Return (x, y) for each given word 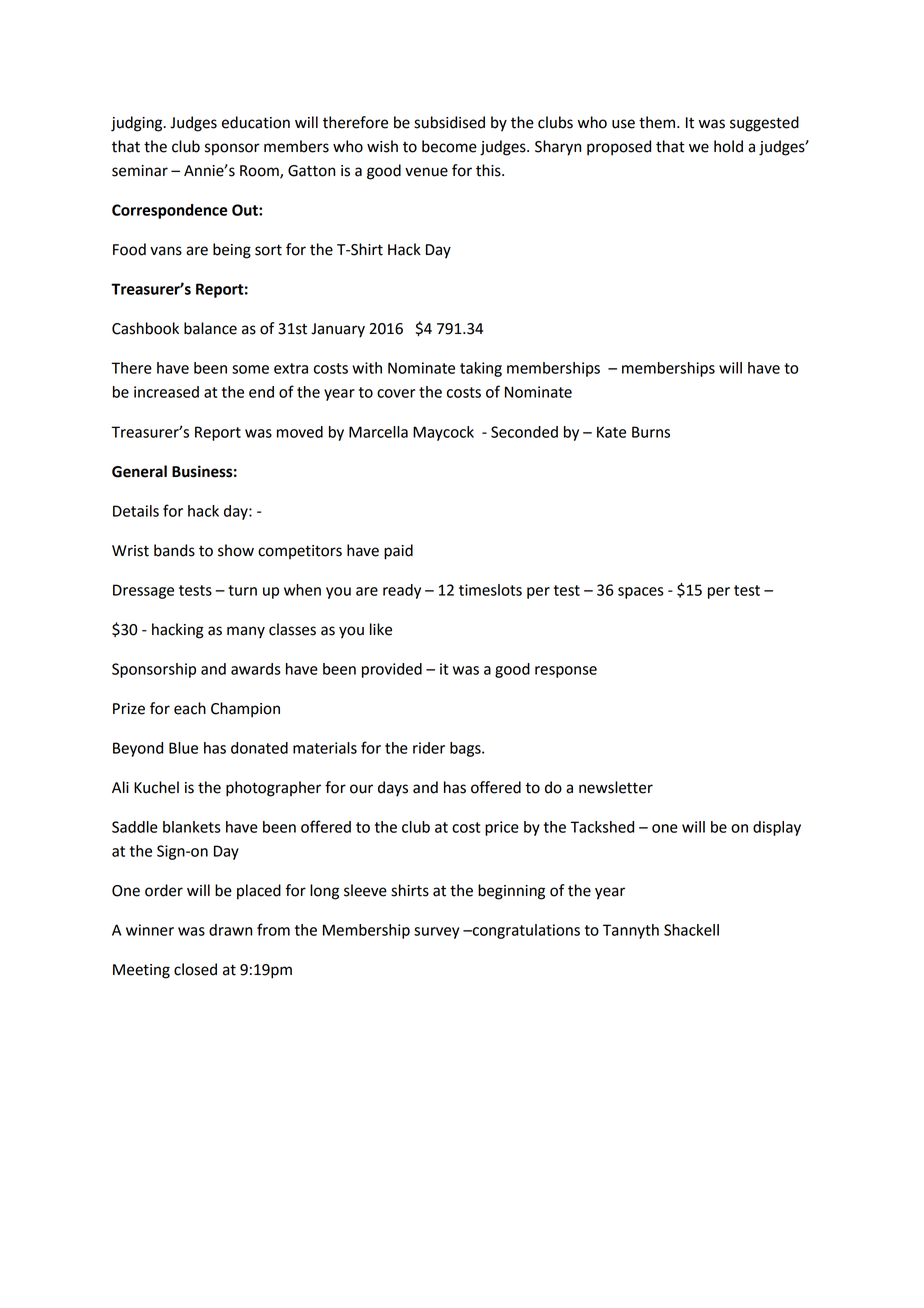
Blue (183, 748)
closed (195, 969)
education (256, 122)
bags (466, 749)
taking (481, 369)
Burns (651, 432)
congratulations (525, 931)
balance (210, 328)
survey (436, 933)
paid (398, 552)
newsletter (616, 787)
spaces (641, 593)
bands (174, 550)
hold (728, 146)
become (449, 146)
